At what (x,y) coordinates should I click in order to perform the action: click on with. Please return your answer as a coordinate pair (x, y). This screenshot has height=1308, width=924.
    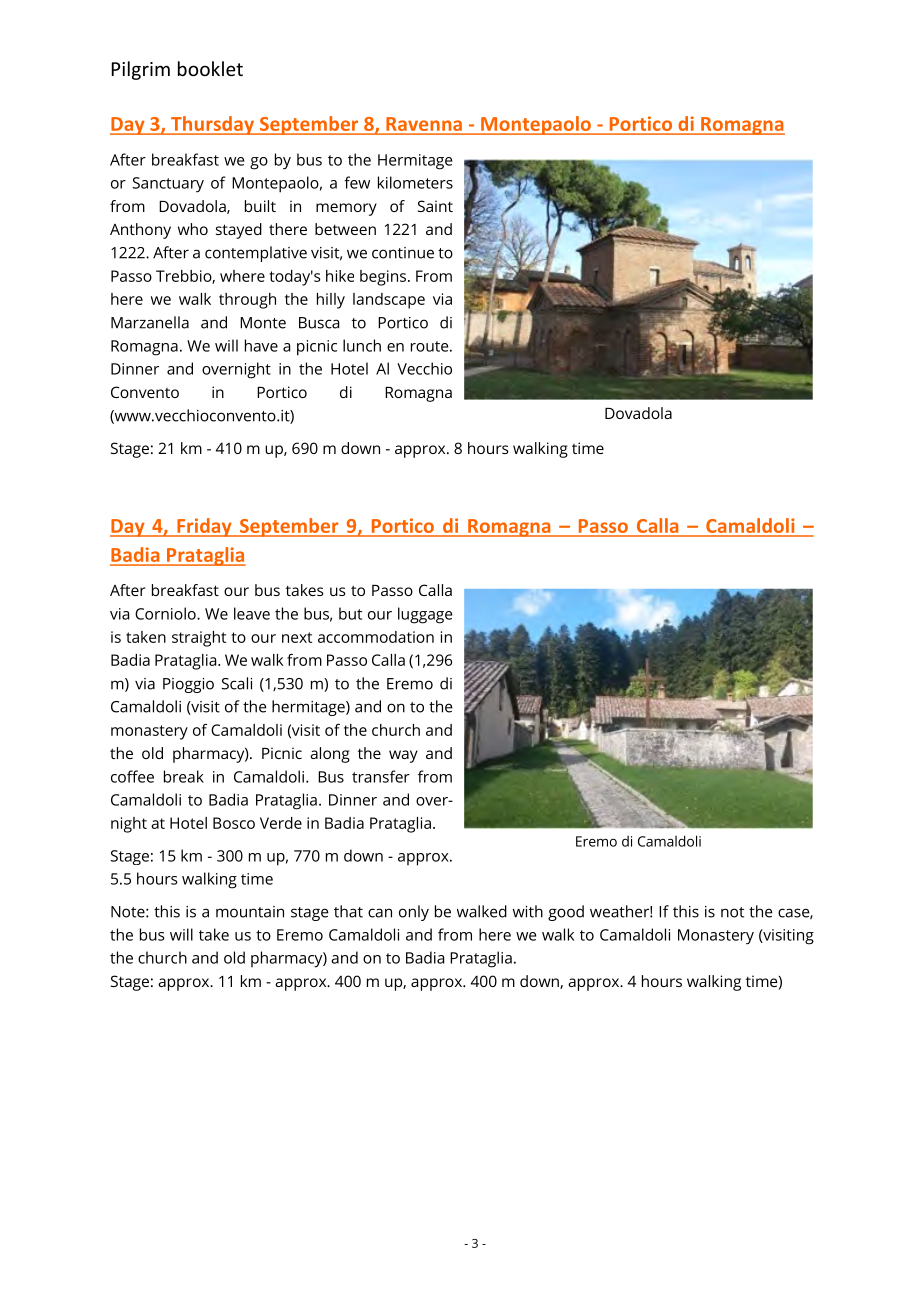
    Looking at the image, I should click on (528, 911).
